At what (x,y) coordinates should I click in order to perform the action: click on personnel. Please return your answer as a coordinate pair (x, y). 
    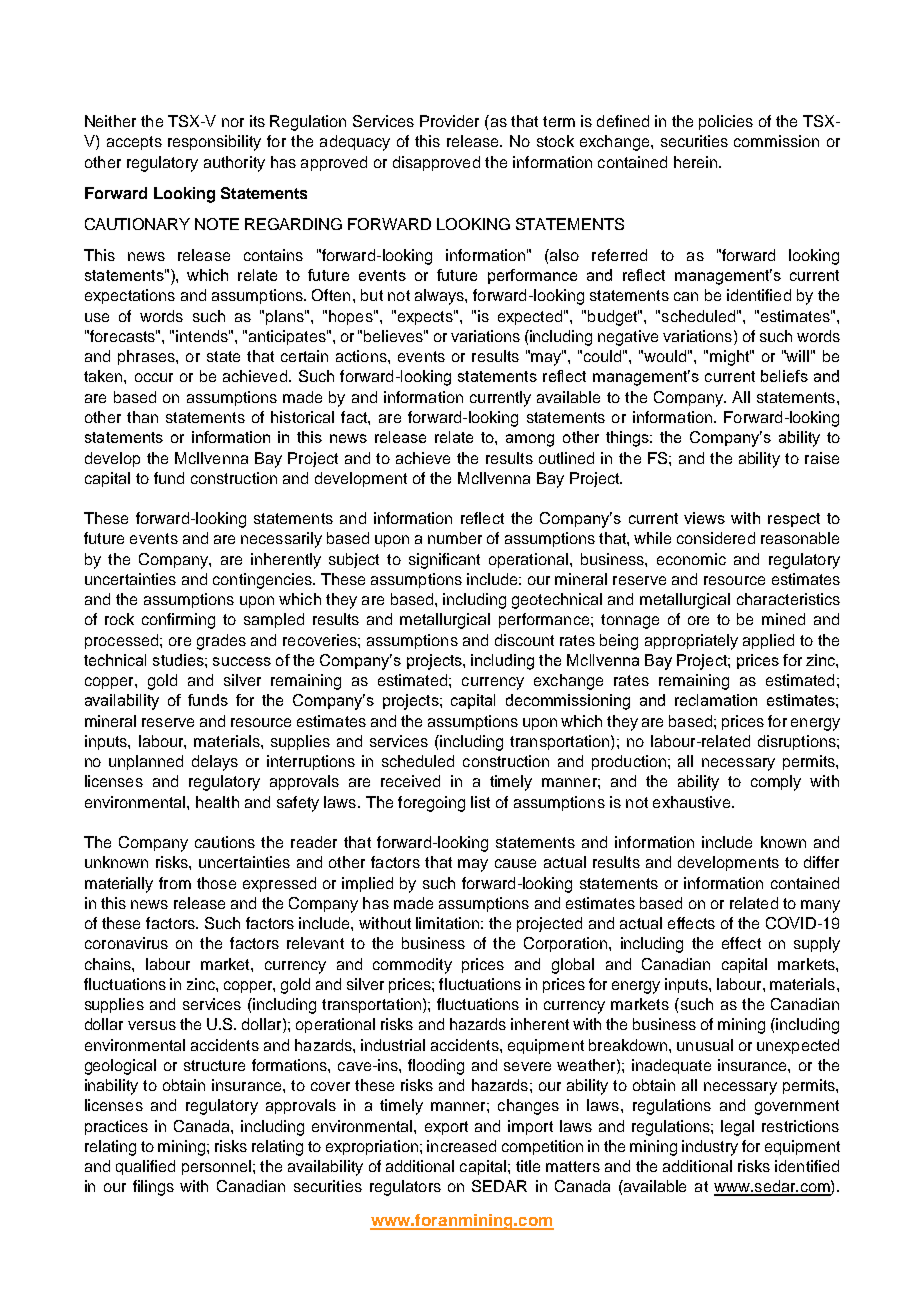
    Looking at the image, I should click on (216, 1167).
